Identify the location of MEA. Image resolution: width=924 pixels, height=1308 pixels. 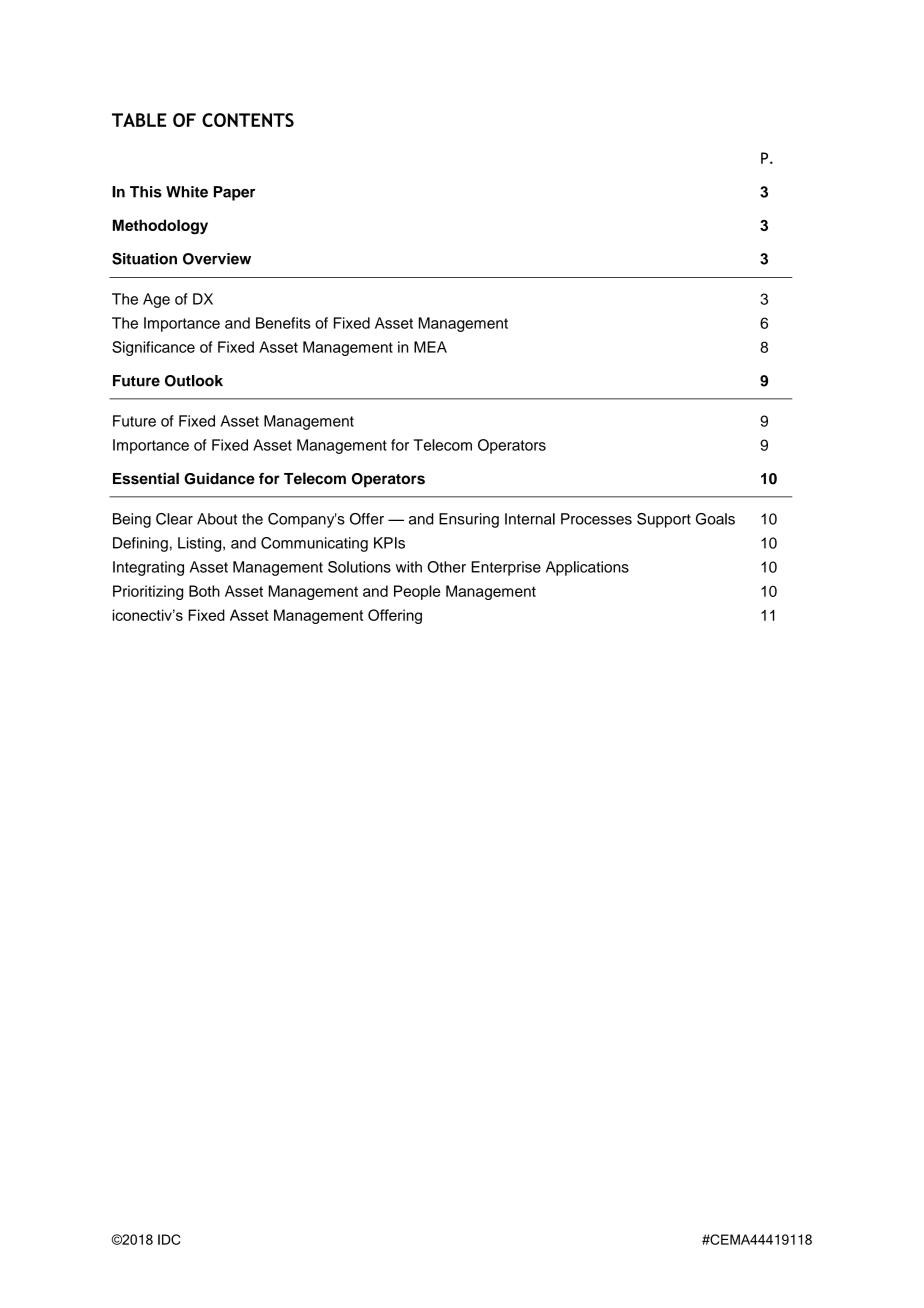
(430, 347).
